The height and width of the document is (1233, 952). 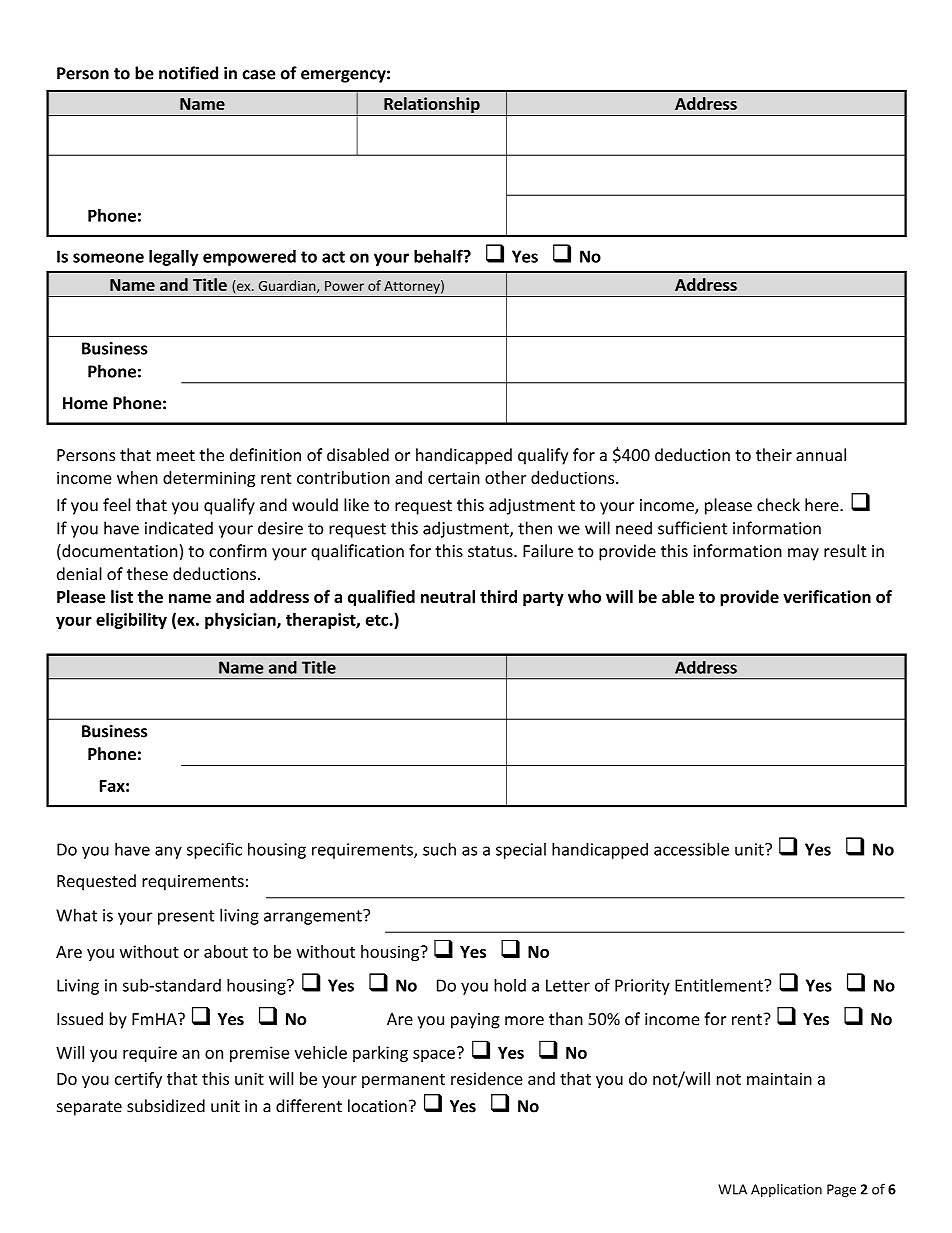 I want to click on location, so click(x=377, y=1106).
